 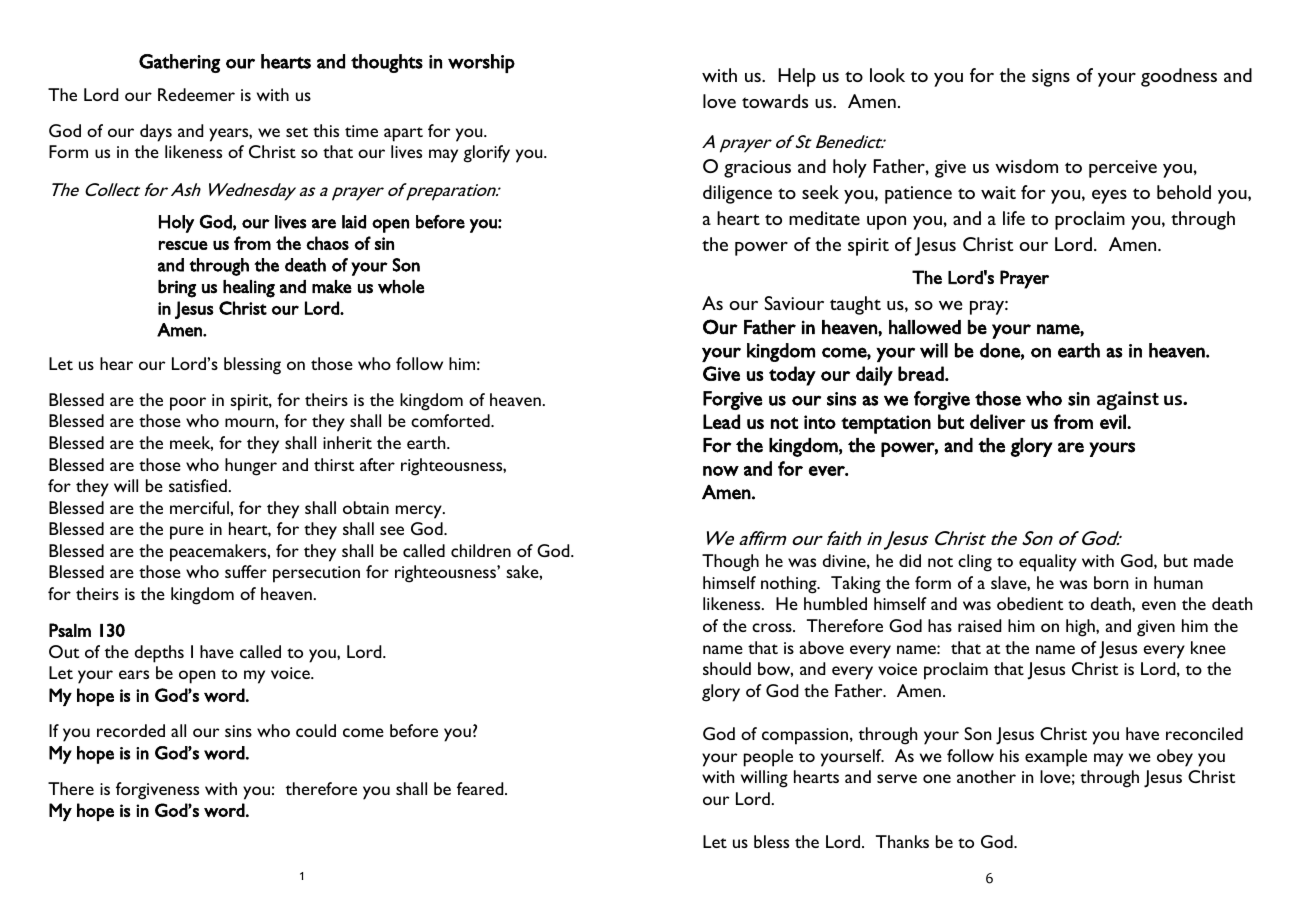 What do you see at coordinates (481, 788) in the screenshot?
I see `feared` at bounding box center [481, 788].
